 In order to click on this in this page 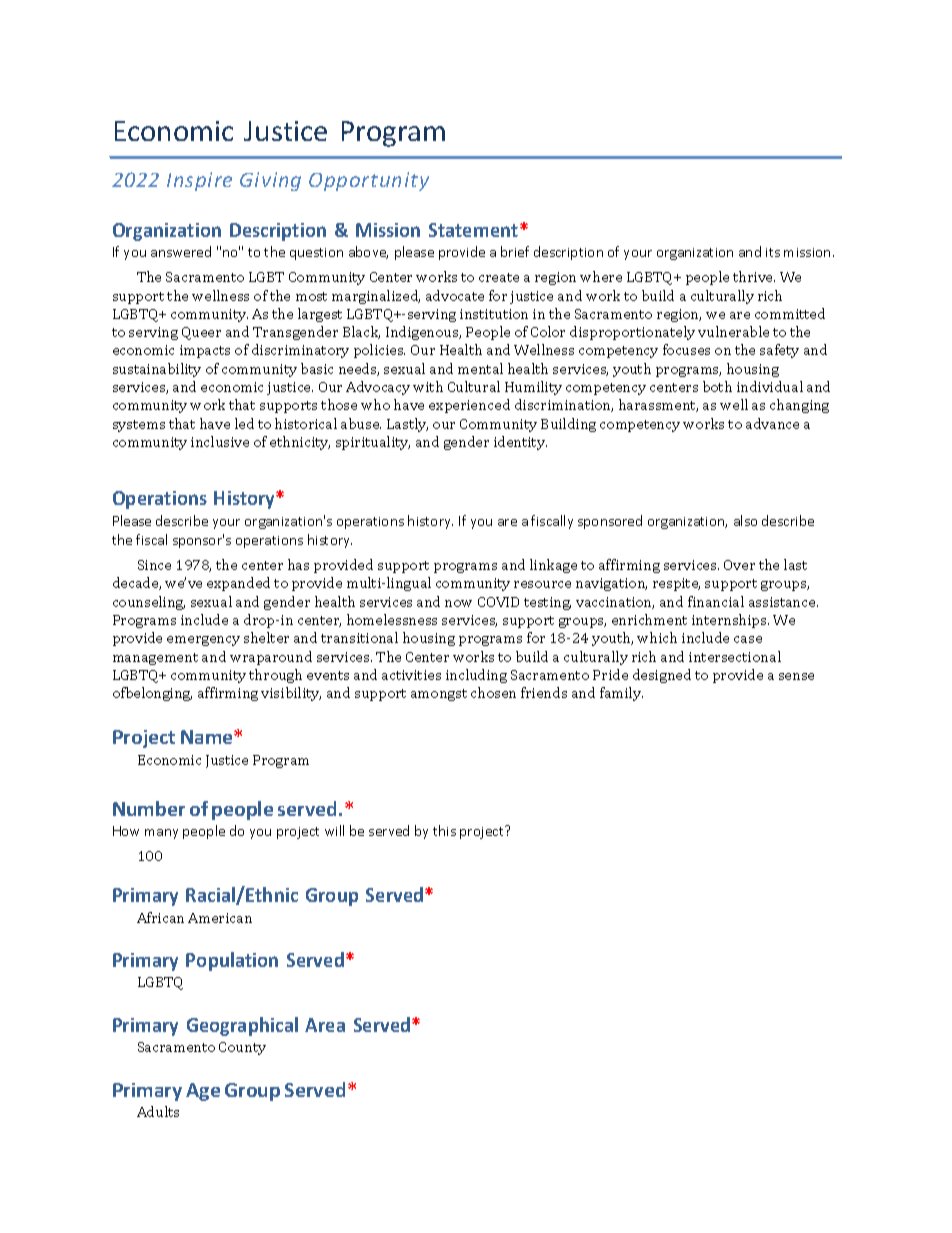, I will do `click(444, 830)`.
